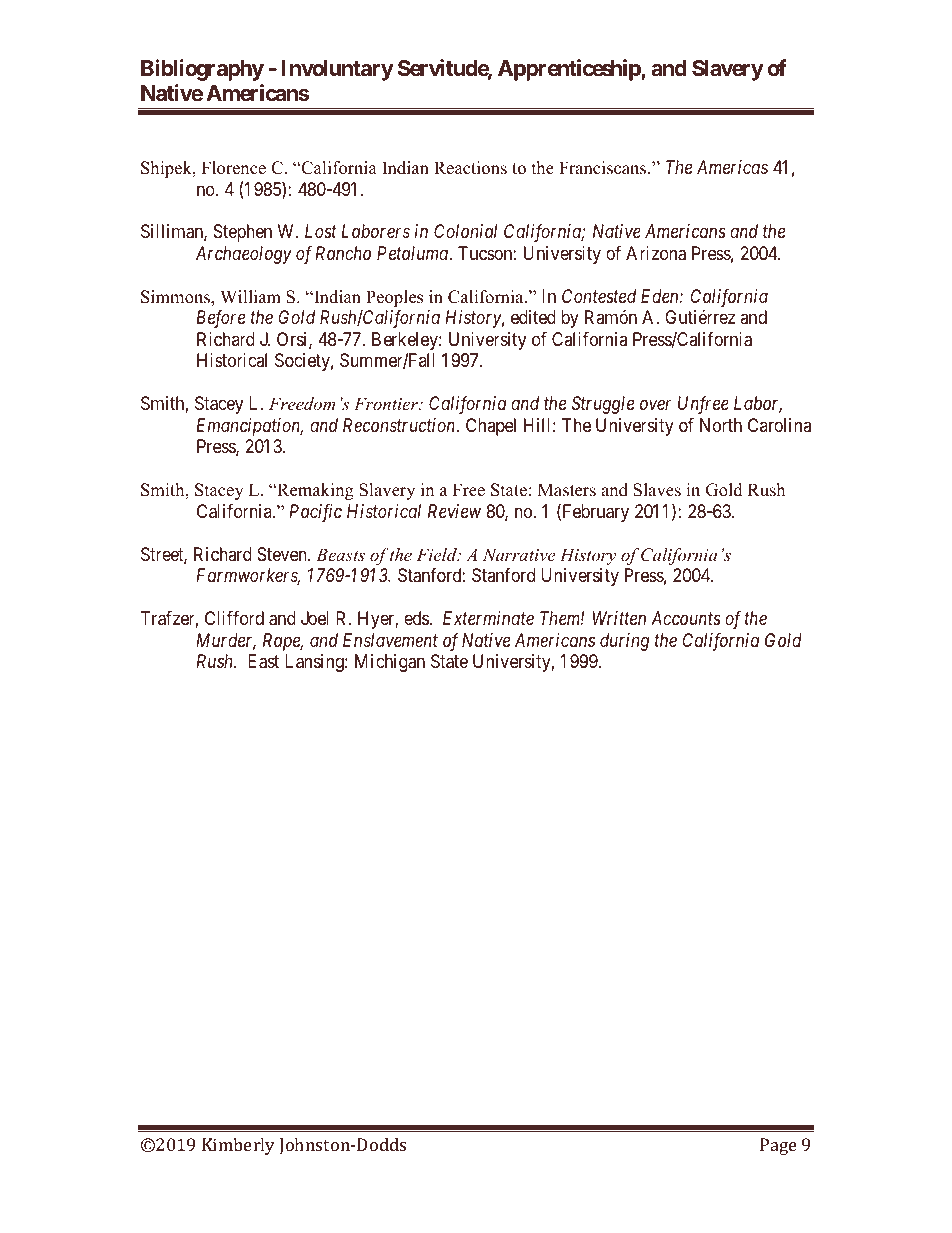 This image has height=1233, width=952. Describe the element at coordinates (619, 618) in the image. I see `Written` at that location.
